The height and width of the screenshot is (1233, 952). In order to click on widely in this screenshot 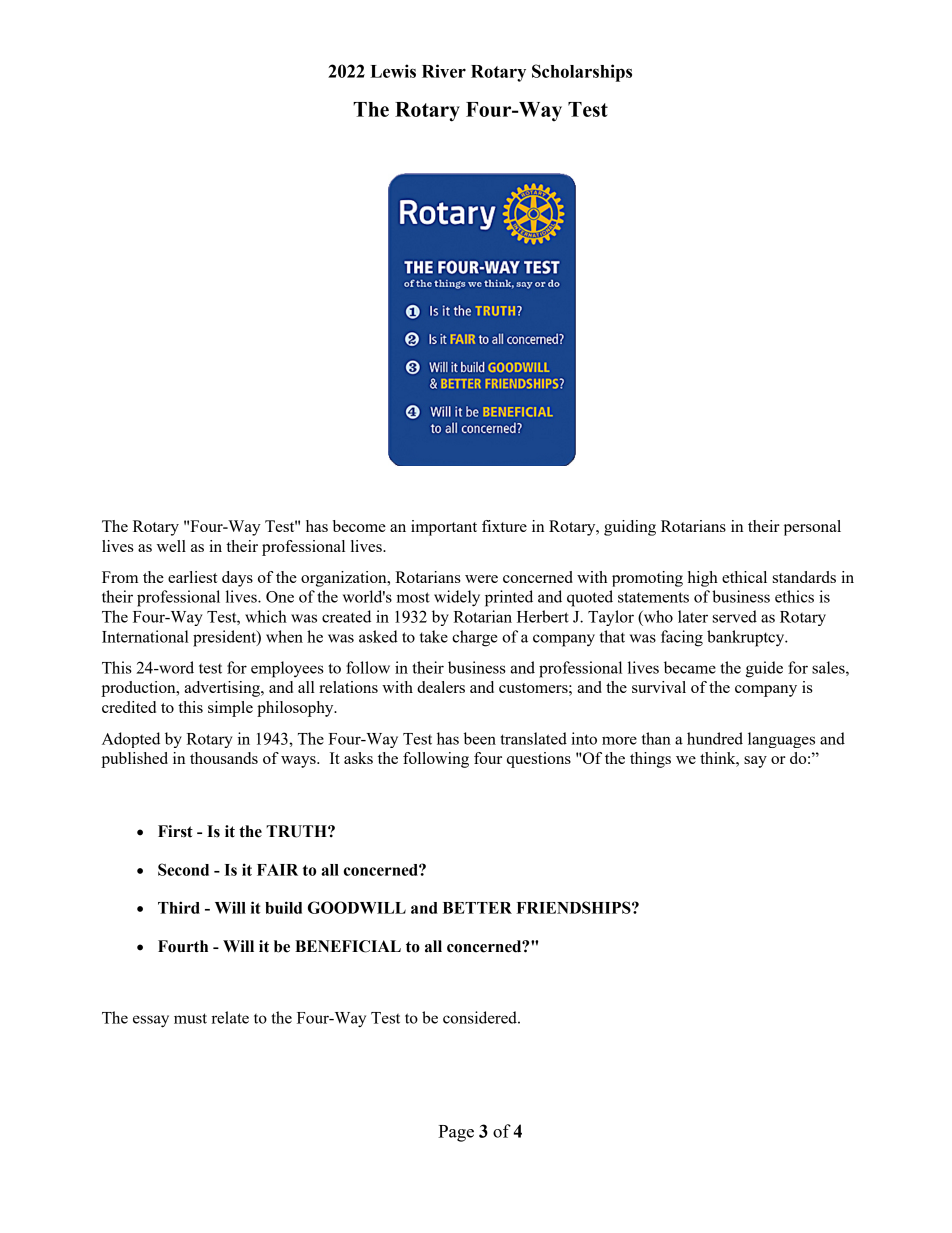, I will do `click(457, 598)`.
